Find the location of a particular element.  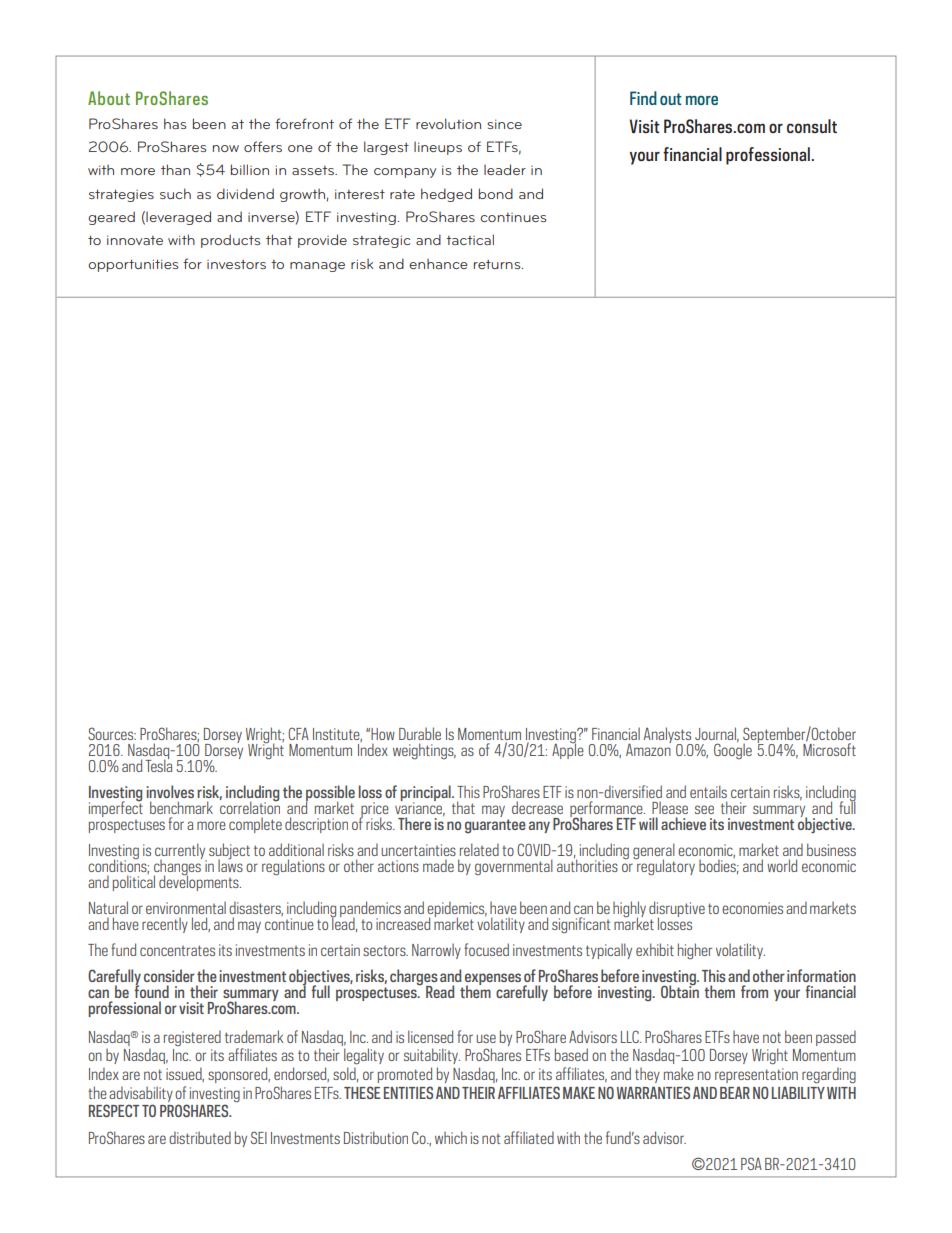

revolution is located at coordinates (448, 123).
